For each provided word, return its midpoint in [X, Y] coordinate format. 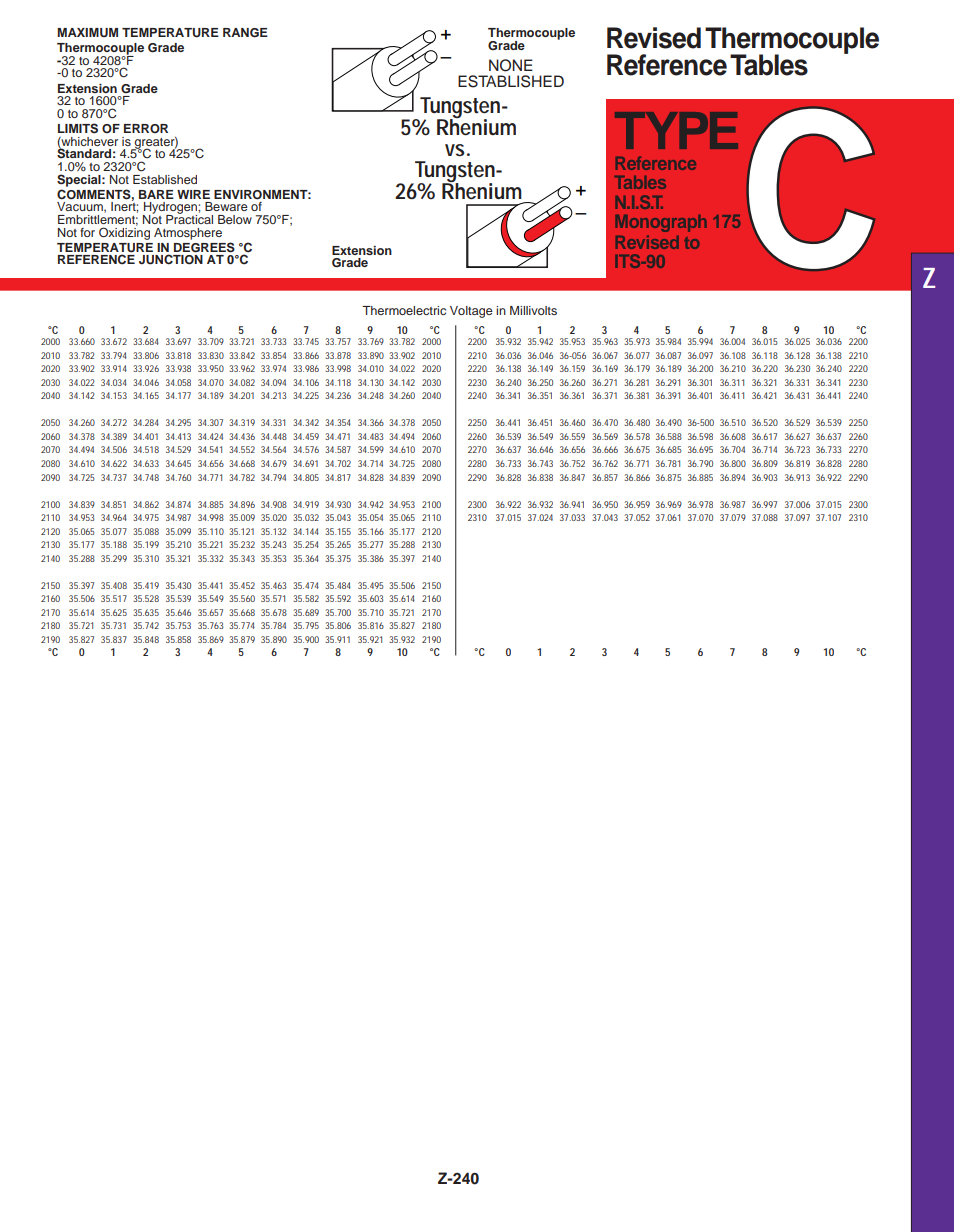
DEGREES [204, 247]
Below [235, 219]
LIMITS [78, 128]
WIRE [193, 194]
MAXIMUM [87, 33]
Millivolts [533, 310]
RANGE [245, 33]
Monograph [661, 223]
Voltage [471, 312]
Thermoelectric [404, 310]
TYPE [676, 130]
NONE [511, 65]
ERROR [146, 128]
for [87, 232]
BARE [156, 194]
